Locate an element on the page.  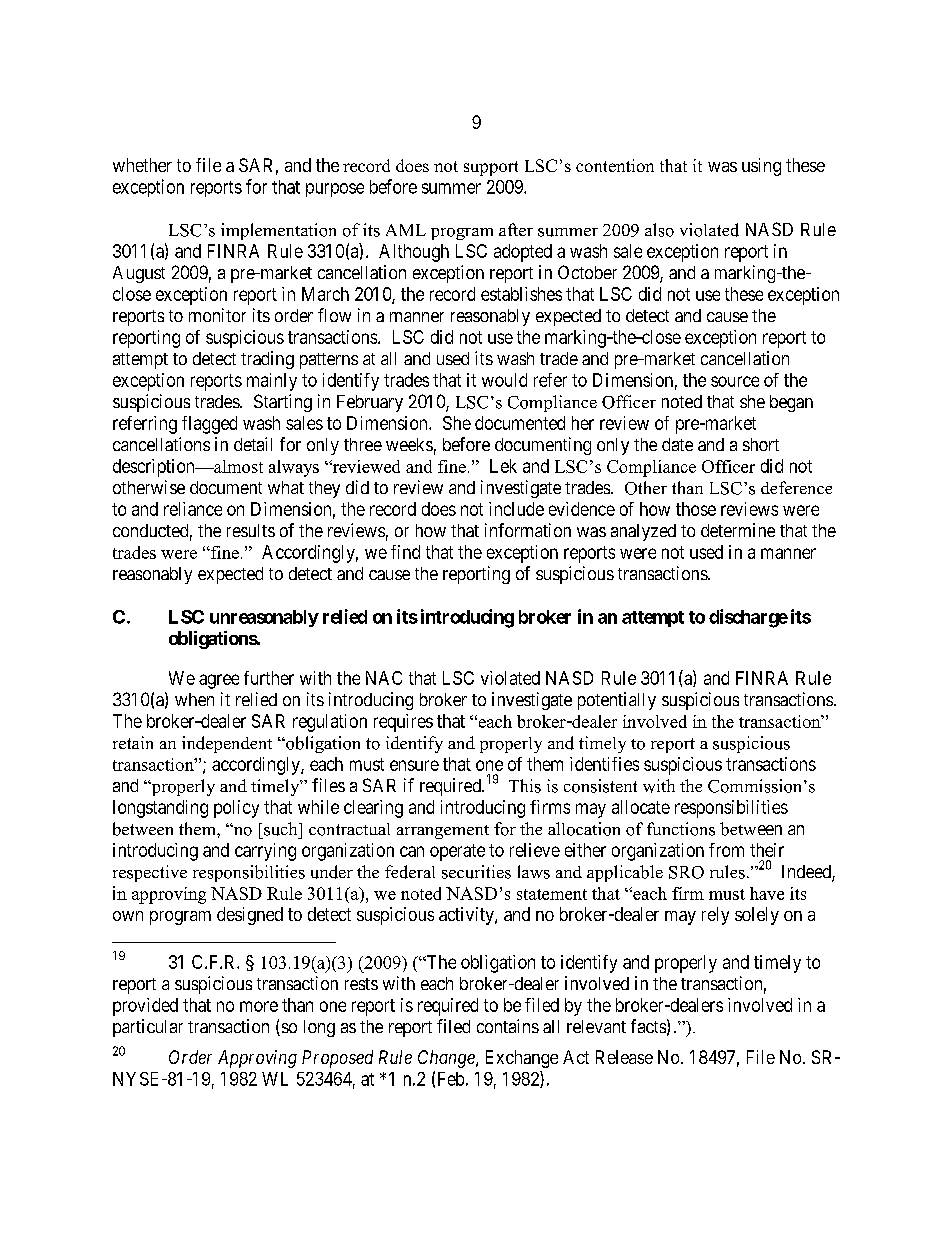
would is located at coordinates (504, 380).
